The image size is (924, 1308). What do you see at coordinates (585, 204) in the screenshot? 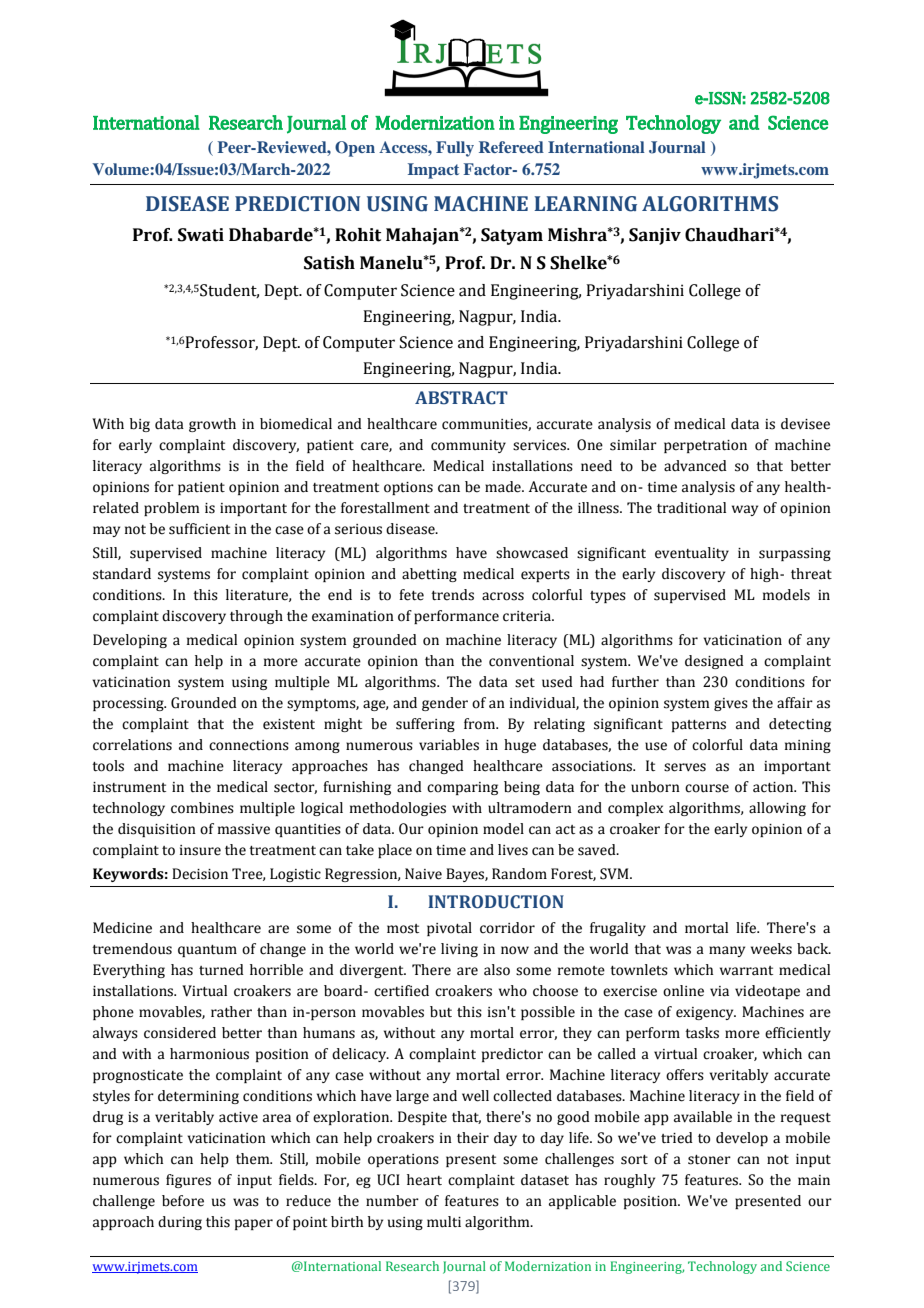
I see `LEARNING` at bounding box center [585, 204].
